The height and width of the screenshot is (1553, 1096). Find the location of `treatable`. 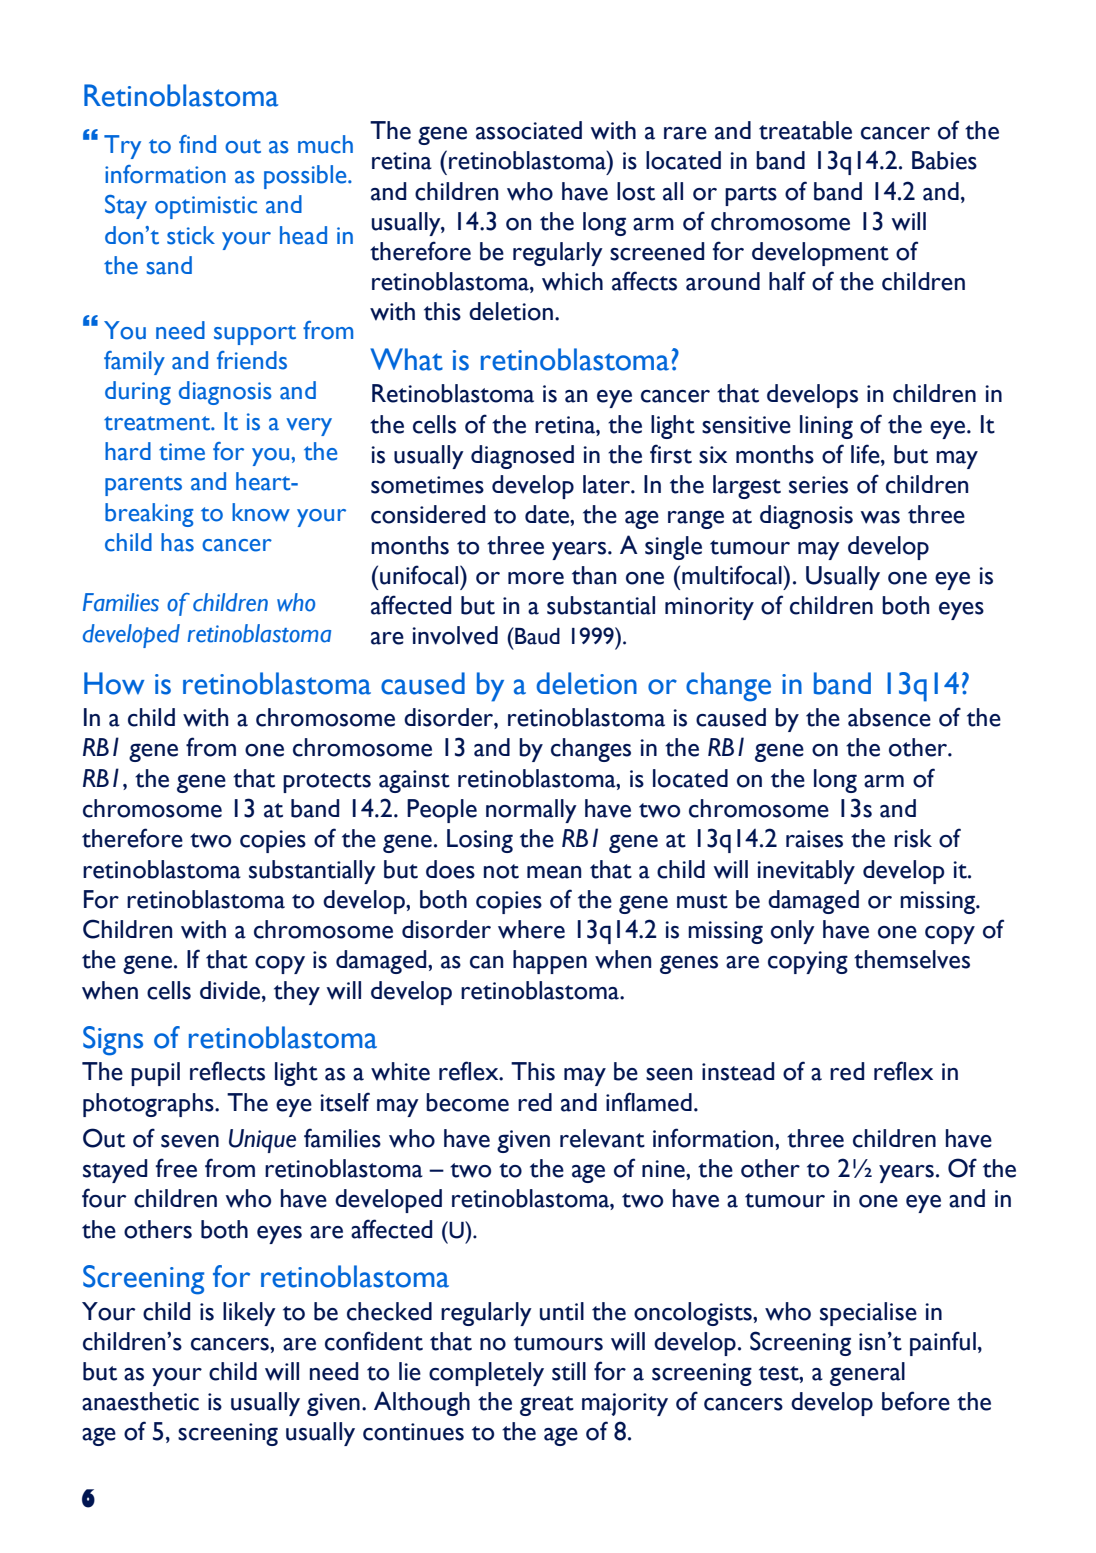

treatable is located at coordinates (805, 130).
